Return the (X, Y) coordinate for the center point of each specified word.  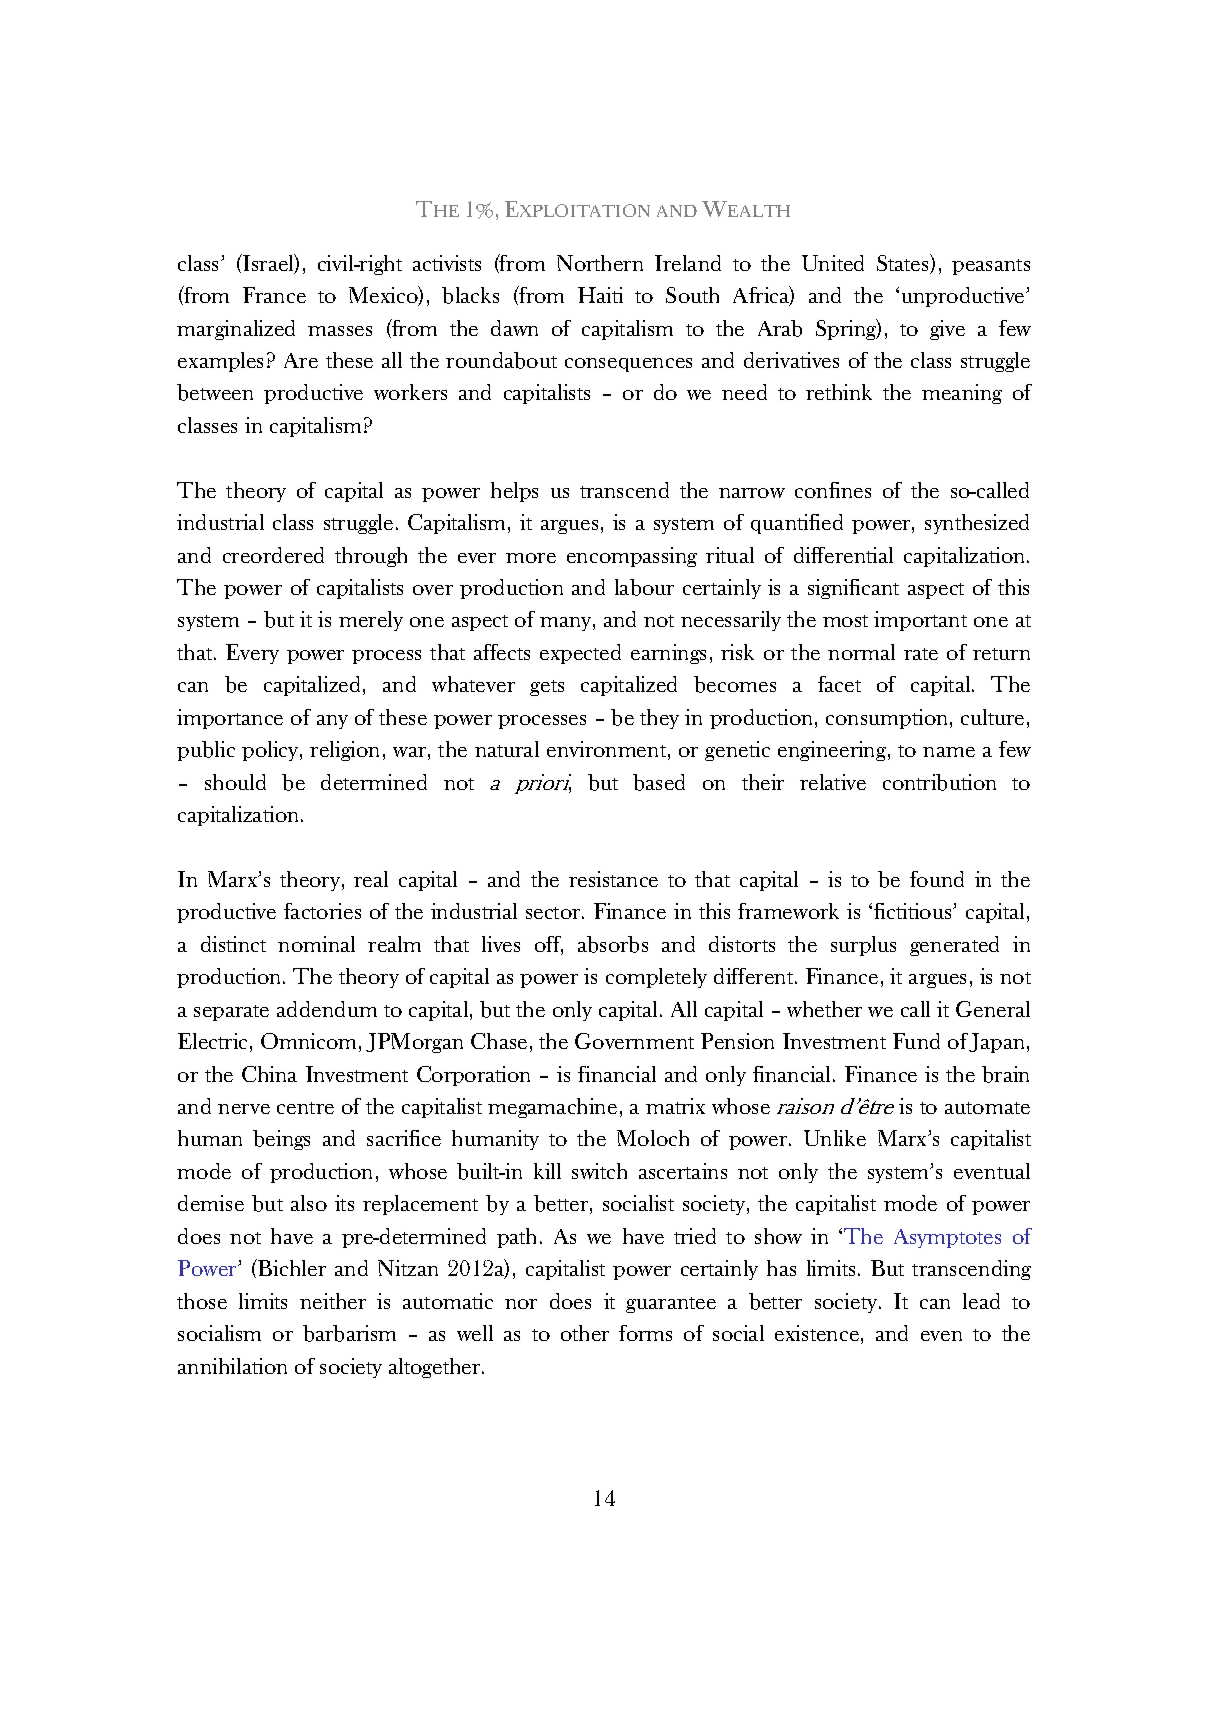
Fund (916, 1041)
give (947, 330)
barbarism (349, 1333)
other (585, 1333)
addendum (327, 1009)
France (274, 295)
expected (580, 654)
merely (371, 621)
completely (656, 978)
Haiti (600, 295)
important (920, 621)
